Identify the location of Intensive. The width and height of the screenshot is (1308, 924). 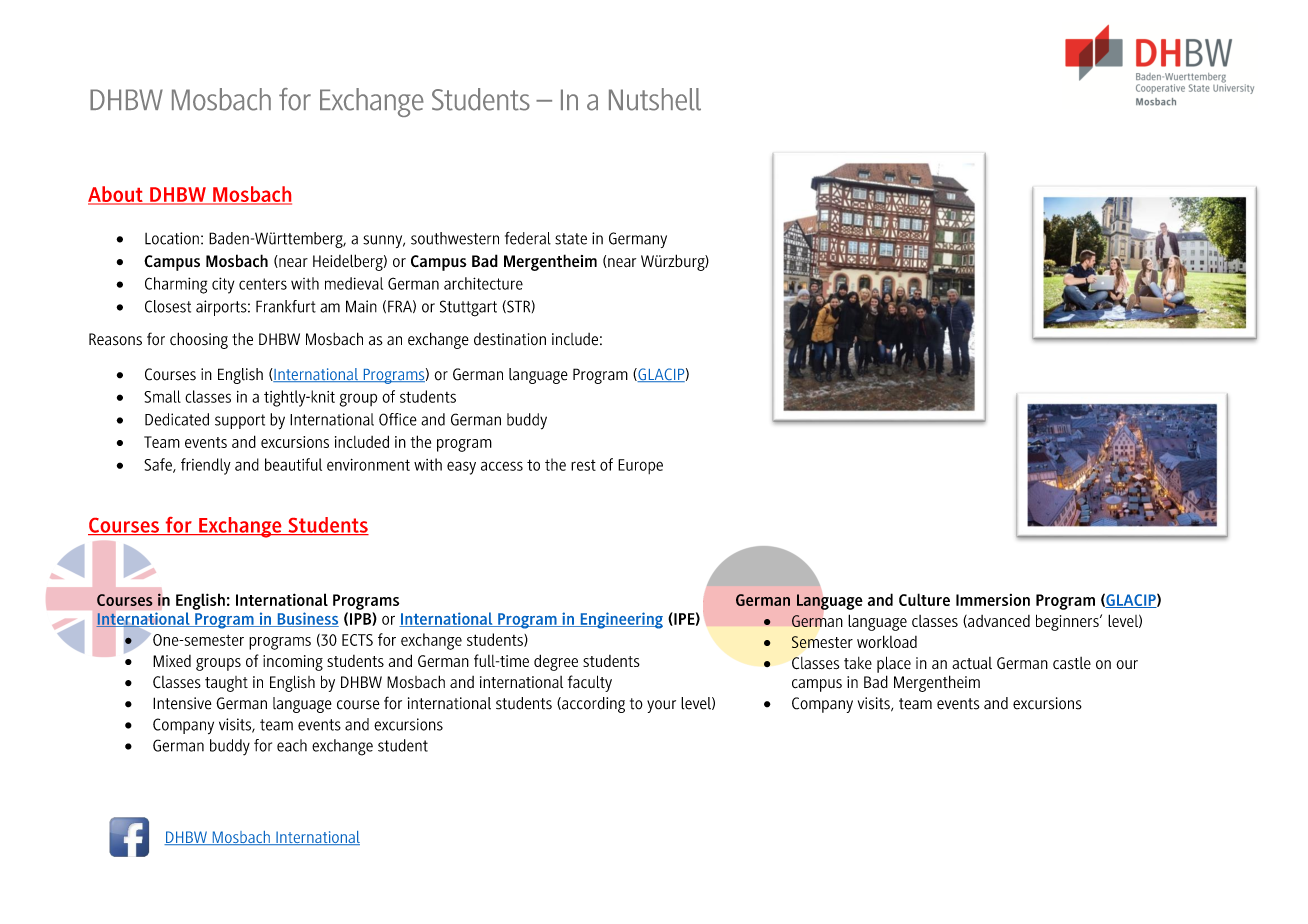
(182, 703).
